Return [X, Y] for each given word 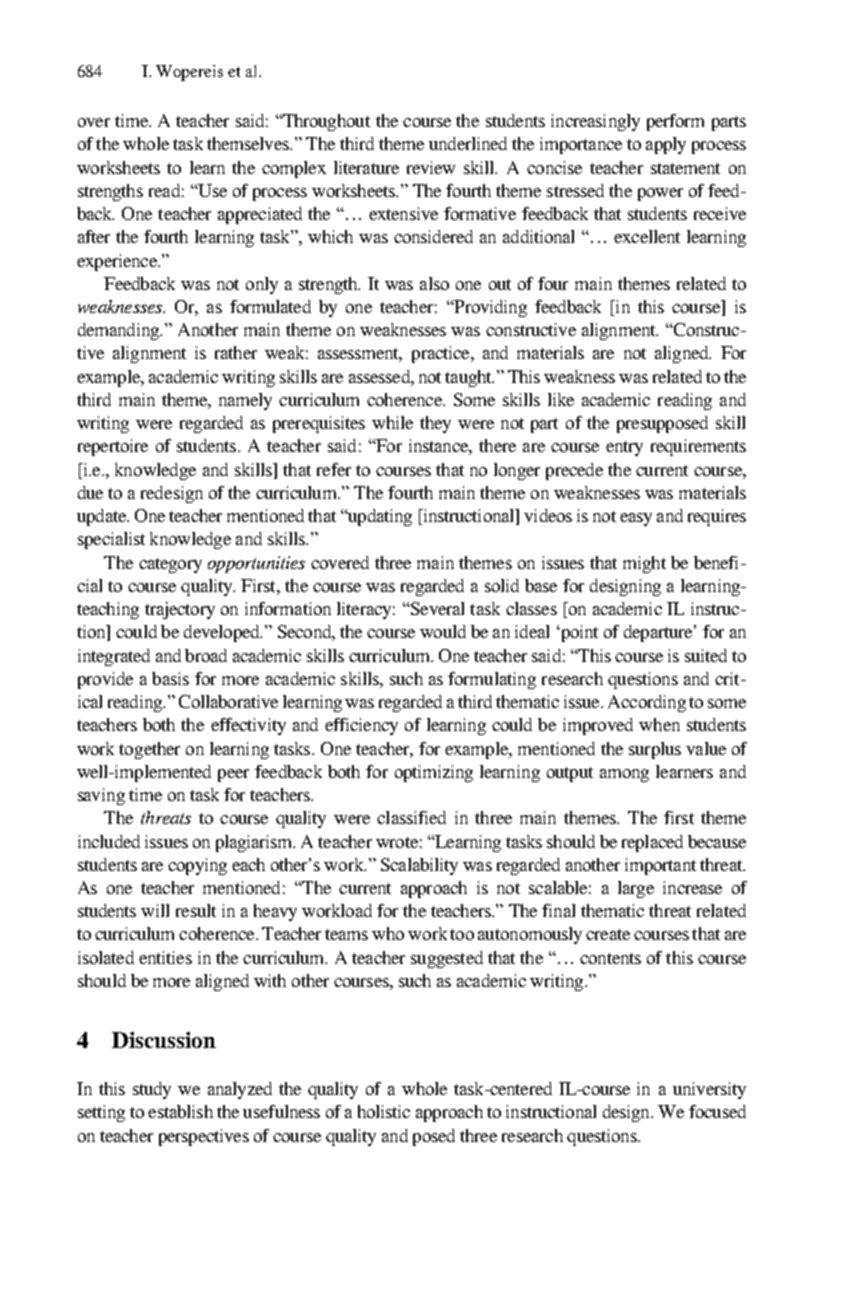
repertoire [113, 447]
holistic [384, 1111]
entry [624, 448]
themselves [249, 143]
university [709, 1090]
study [152, 1090]
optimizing [434, 773]
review [431, 167]
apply [666, 145]
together [149, 750]
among [624, 775]
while [392, 422]
